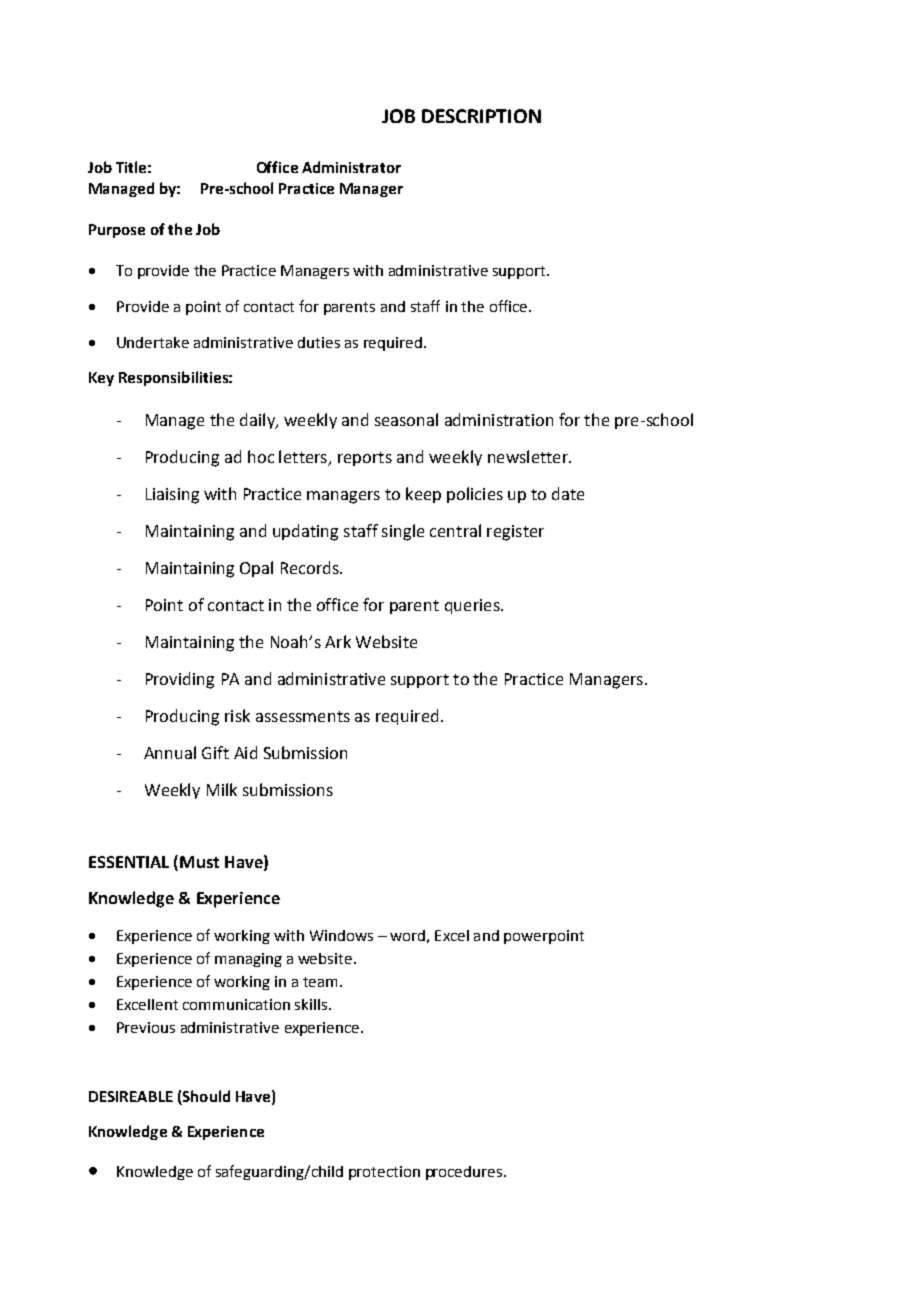  Describe the element at coordinates (117, 231) in the screenshot. I see `Purpose` at that location.
